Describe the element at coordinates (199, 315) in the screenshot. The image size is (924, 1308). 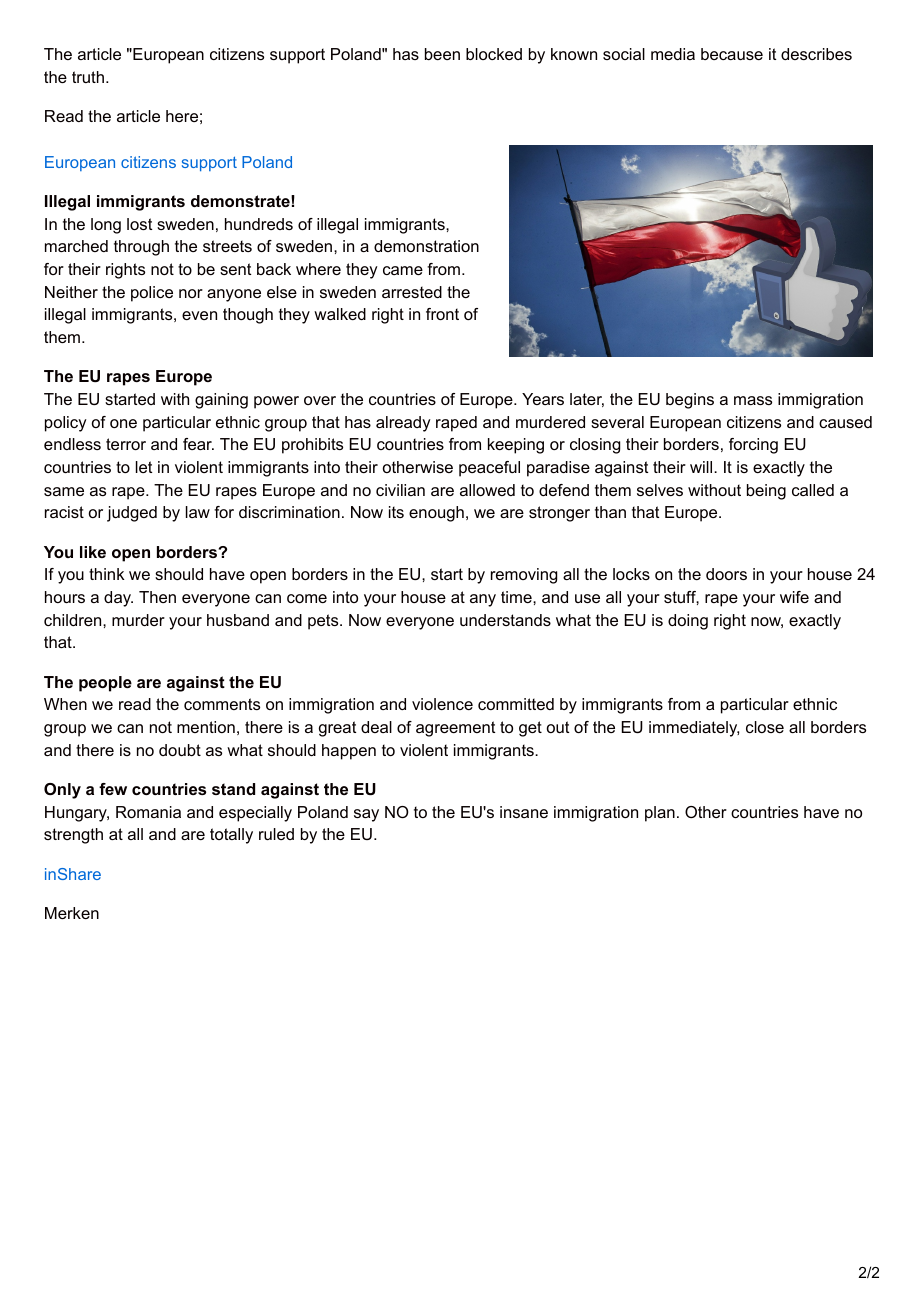
I see `even` at that location.
